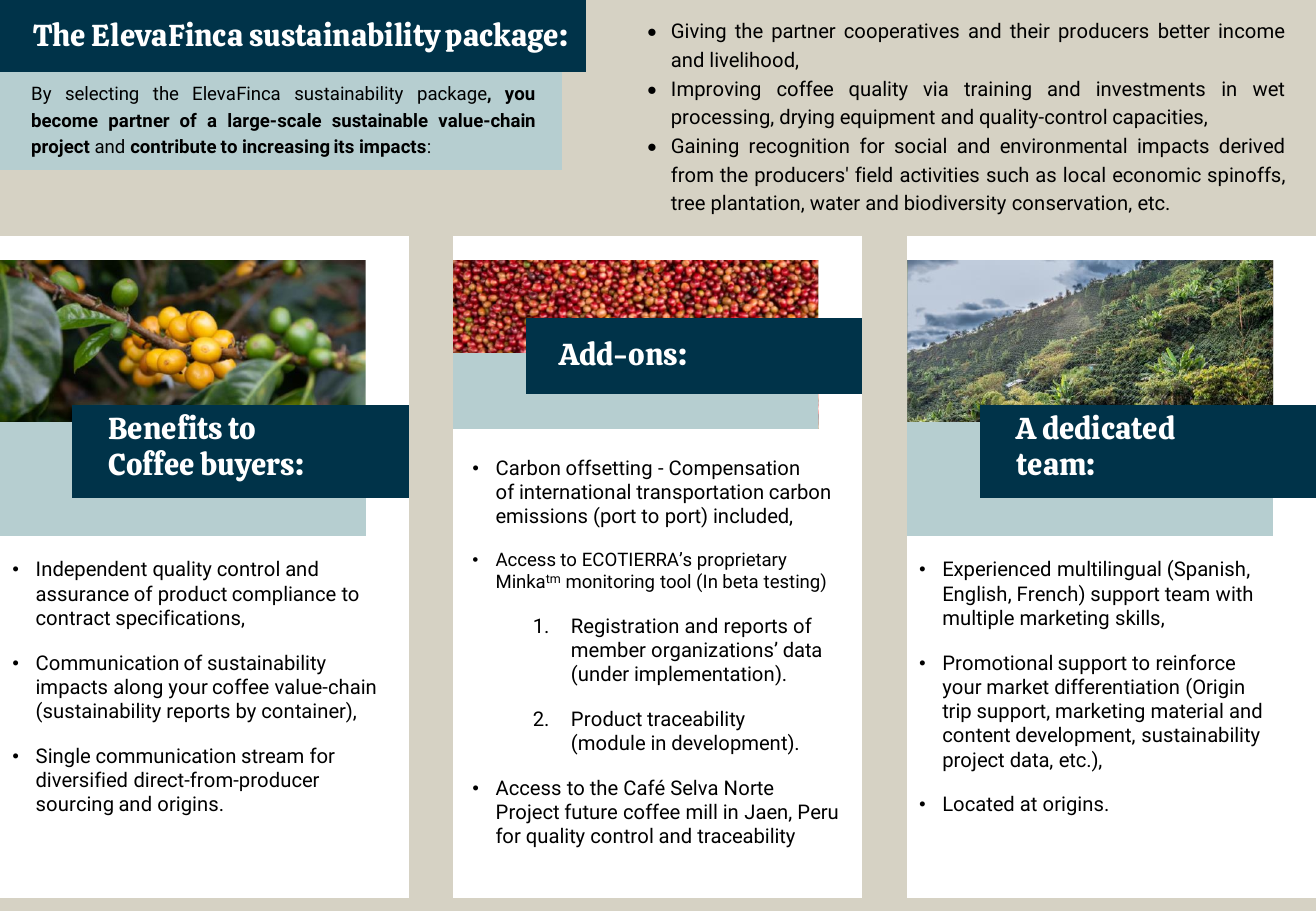  I want to click on stream, so click(272, 756).
